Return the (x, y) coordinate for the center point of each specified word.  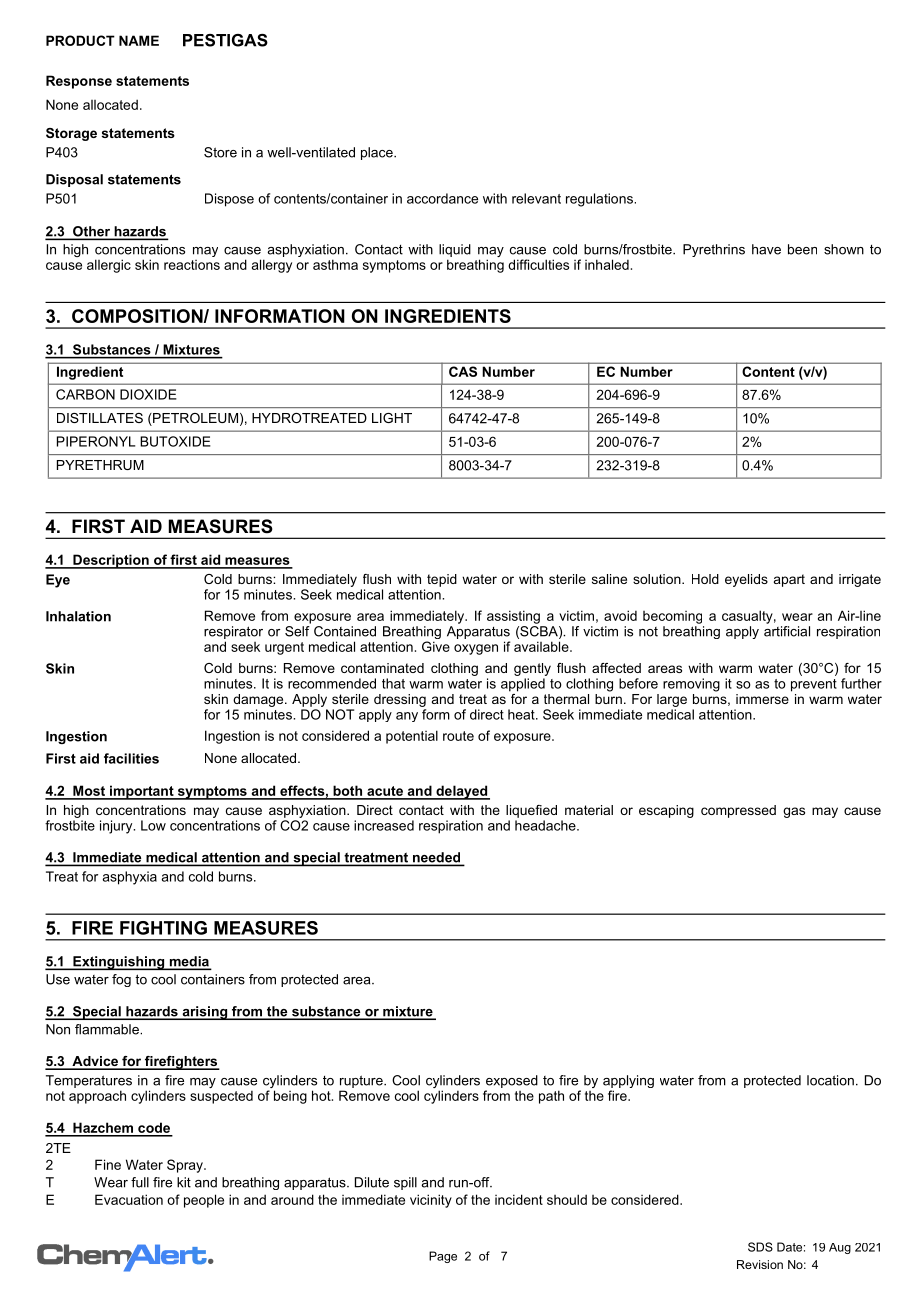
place (378, 153)
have (766, 249)
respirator (233, 634)
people (204, 1201)
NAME (139, 40)
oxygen (476, 649)
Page (443, 1257)
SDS (760, 1247)
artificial (787, 630)
